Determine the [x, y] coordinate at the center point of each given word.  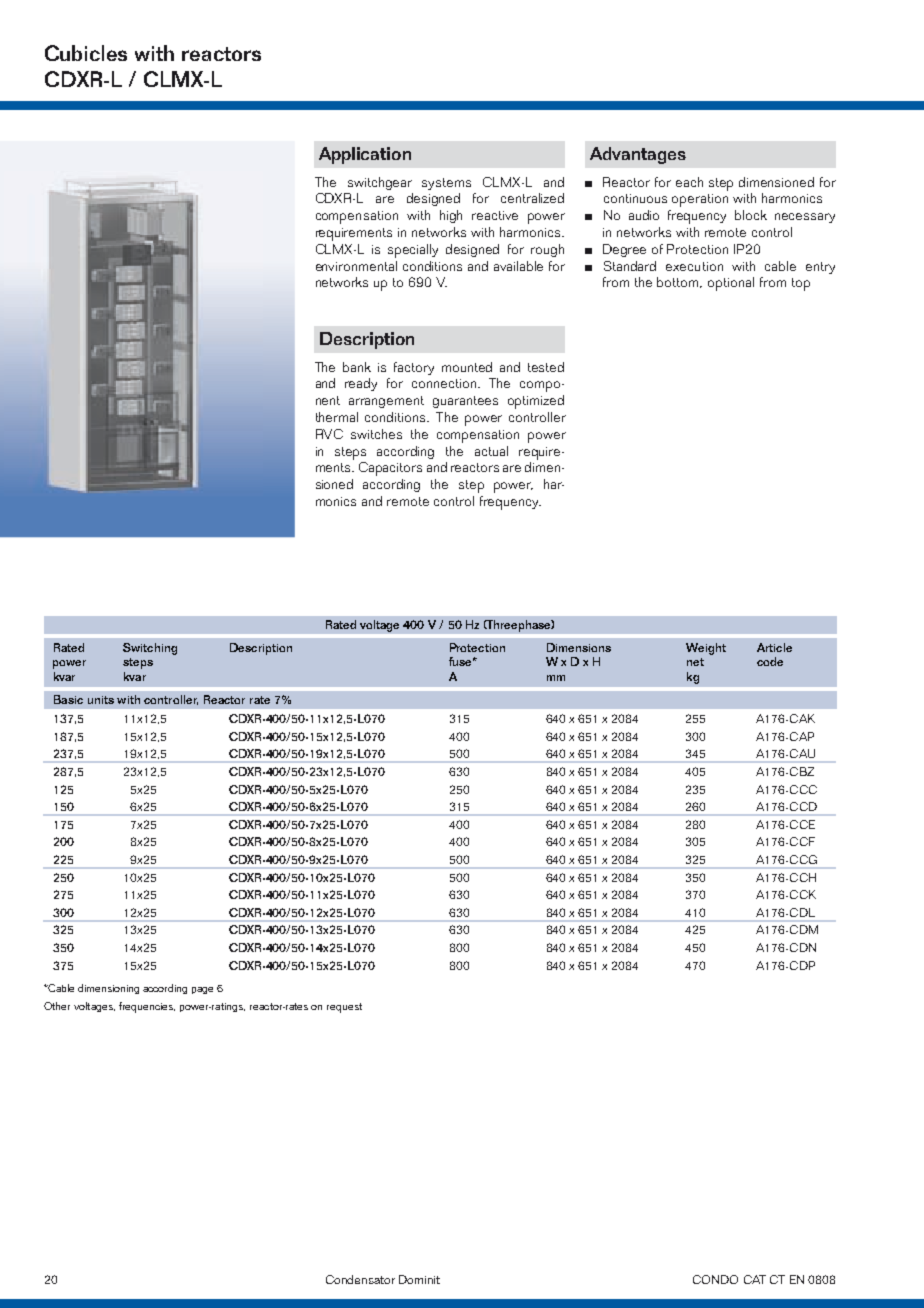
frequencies [147, 1007]
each [689, 182]
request [344, 1008]
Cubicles [86, 53]
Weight [706, 649]
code [770, 661]
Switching [150, 649]
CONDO [715, 1279]
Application [365, 155]
